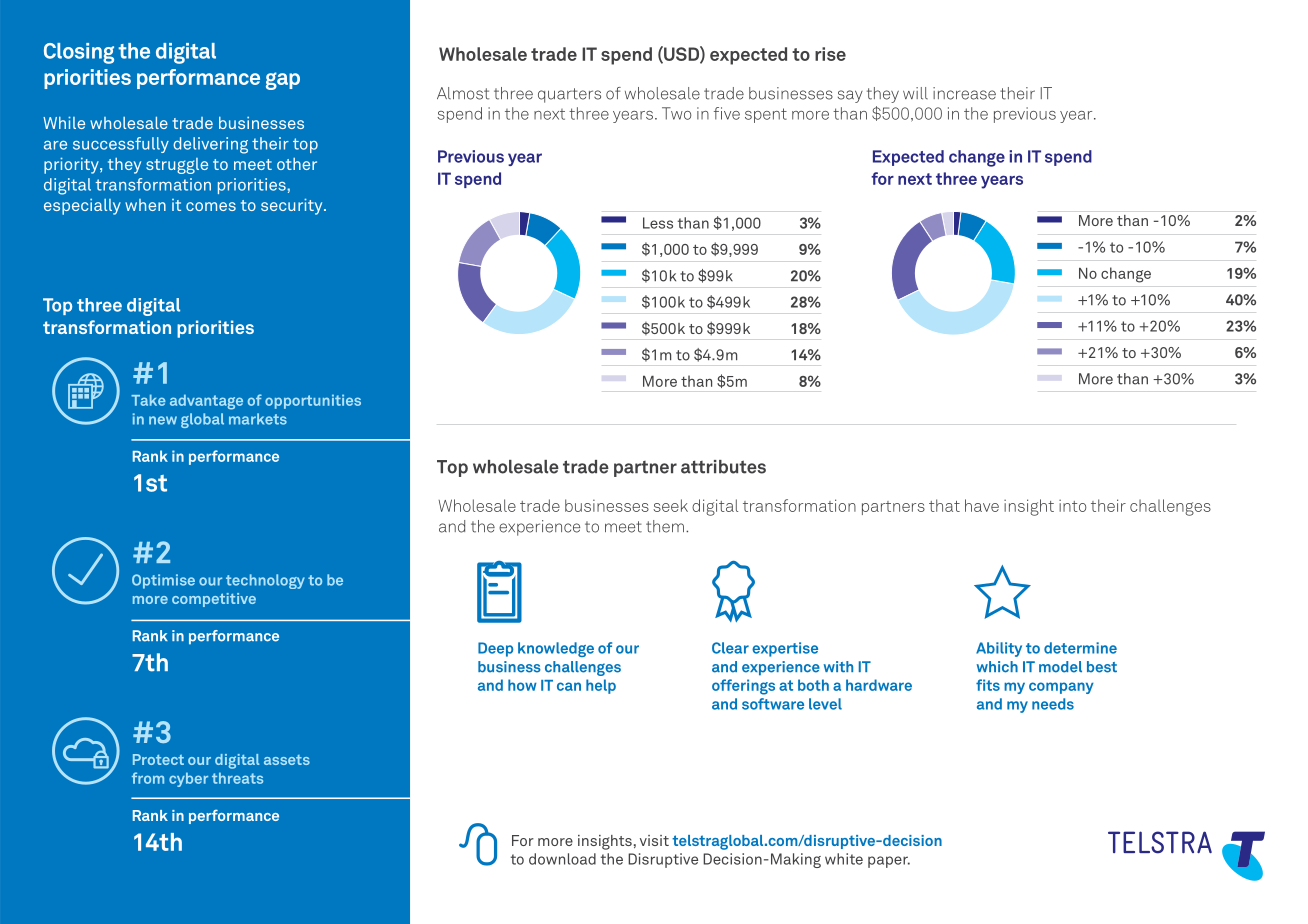  Describe the element at coordinates (188, 779) in the screenshot. I see `cyber` at that location.
